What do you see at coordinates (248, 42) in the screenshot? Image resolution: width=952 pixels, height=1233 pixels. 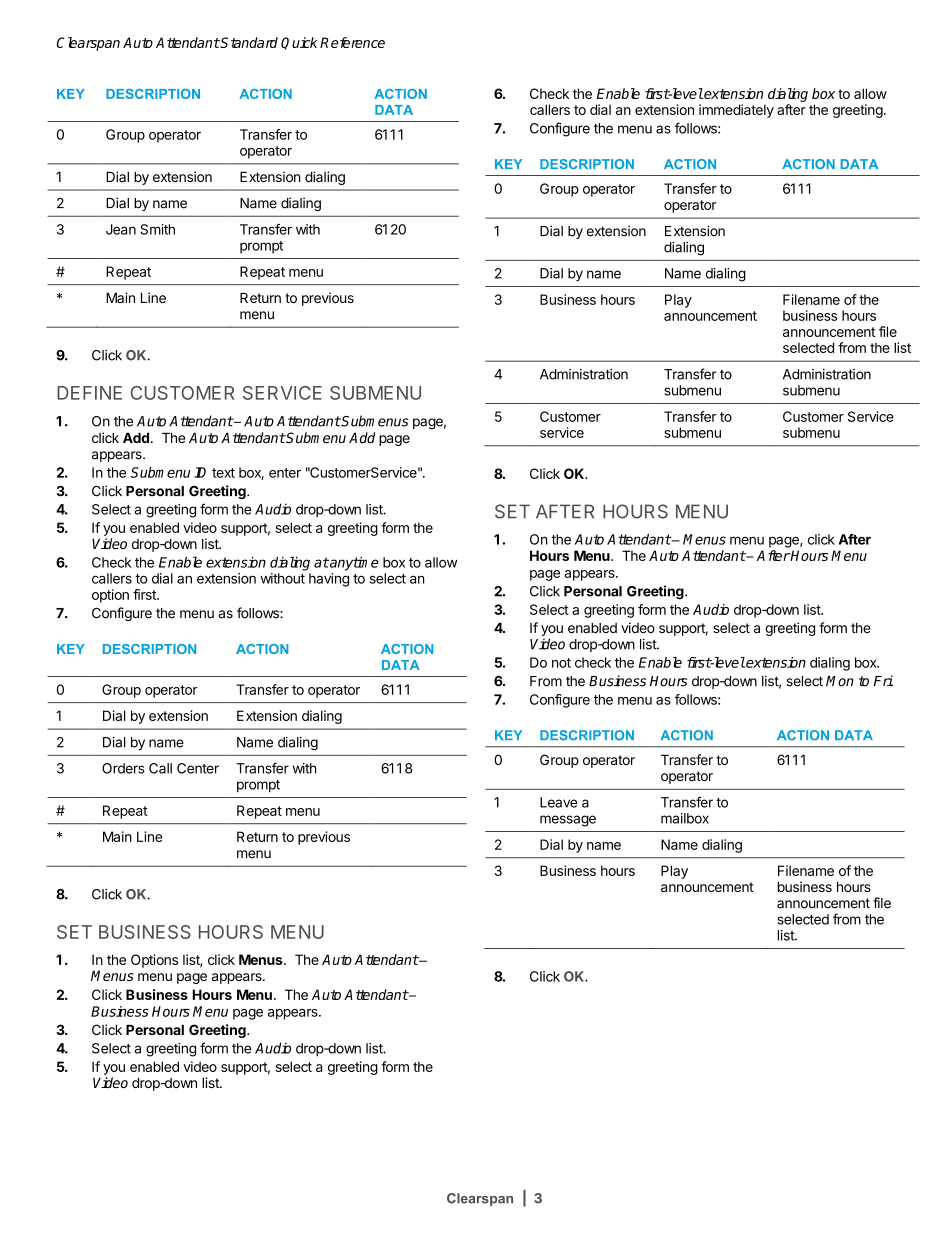 I see `Standard` at bounding box center [248, 42].
